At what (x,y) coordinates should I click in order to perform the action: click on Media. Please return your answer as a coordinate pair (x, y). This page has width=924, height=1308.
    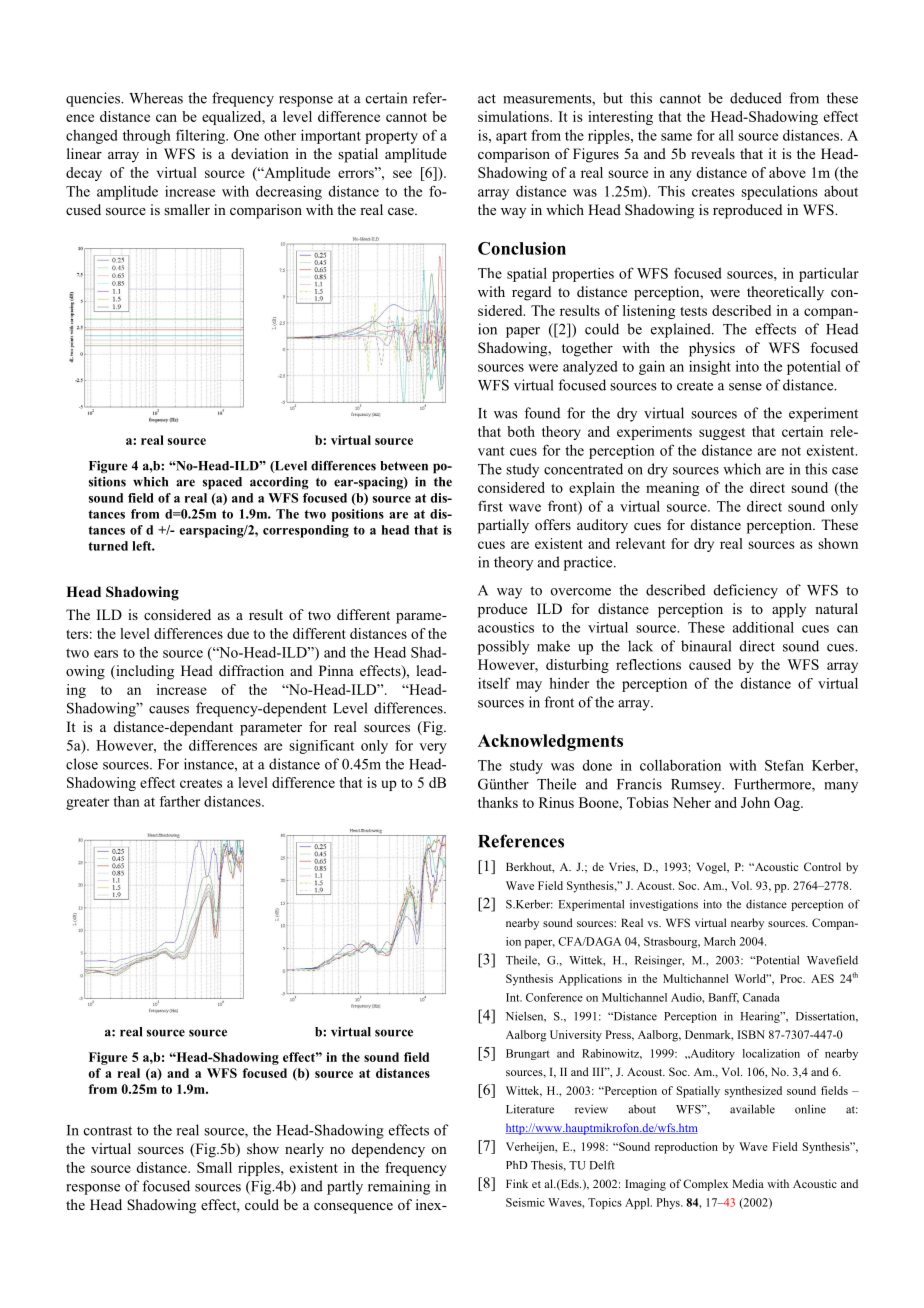
    Looking at the image, I should click on (748, 1183).
